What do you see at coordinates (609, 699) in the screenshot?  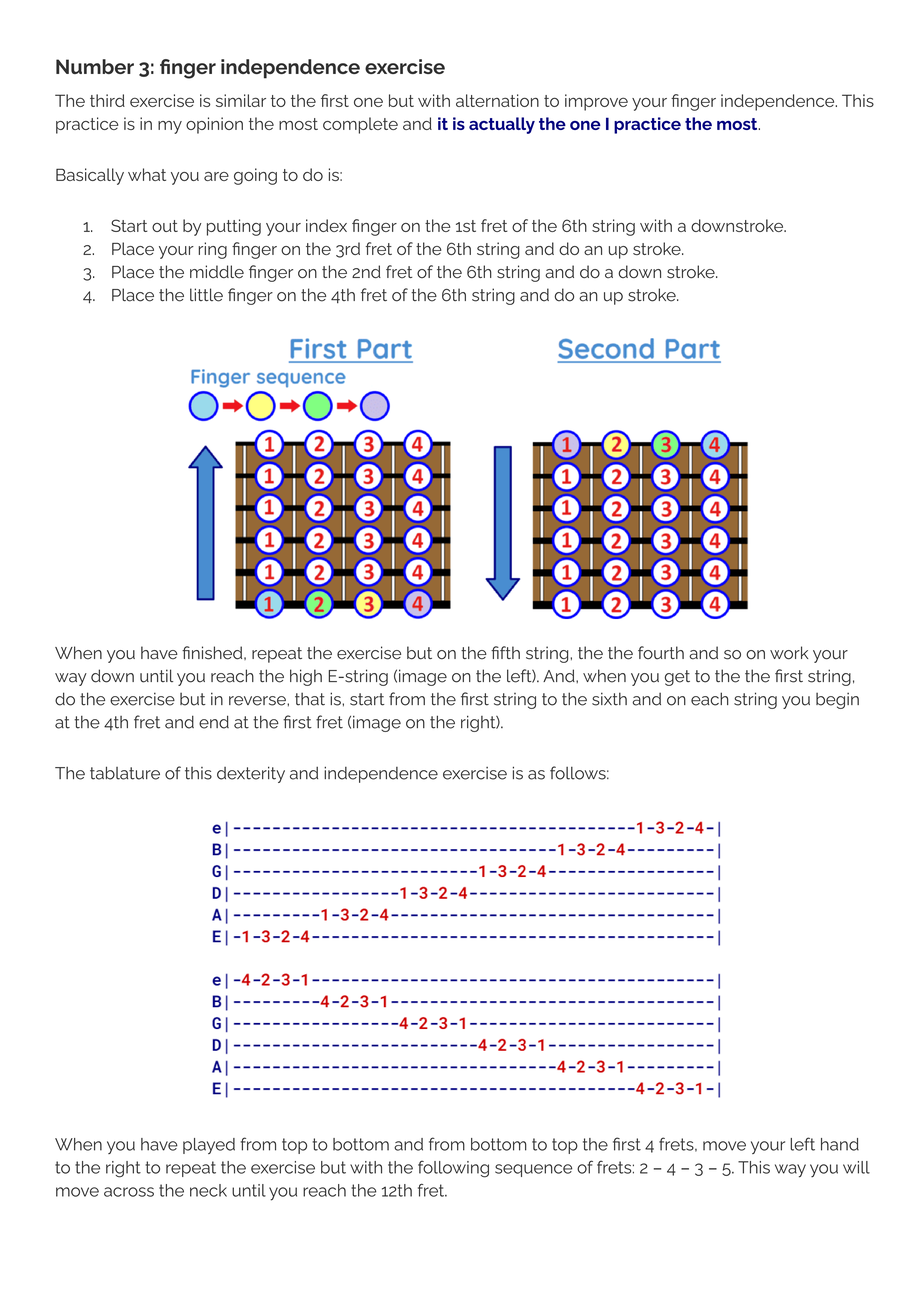 I see `sixth` at bounding box center [609, 699].
